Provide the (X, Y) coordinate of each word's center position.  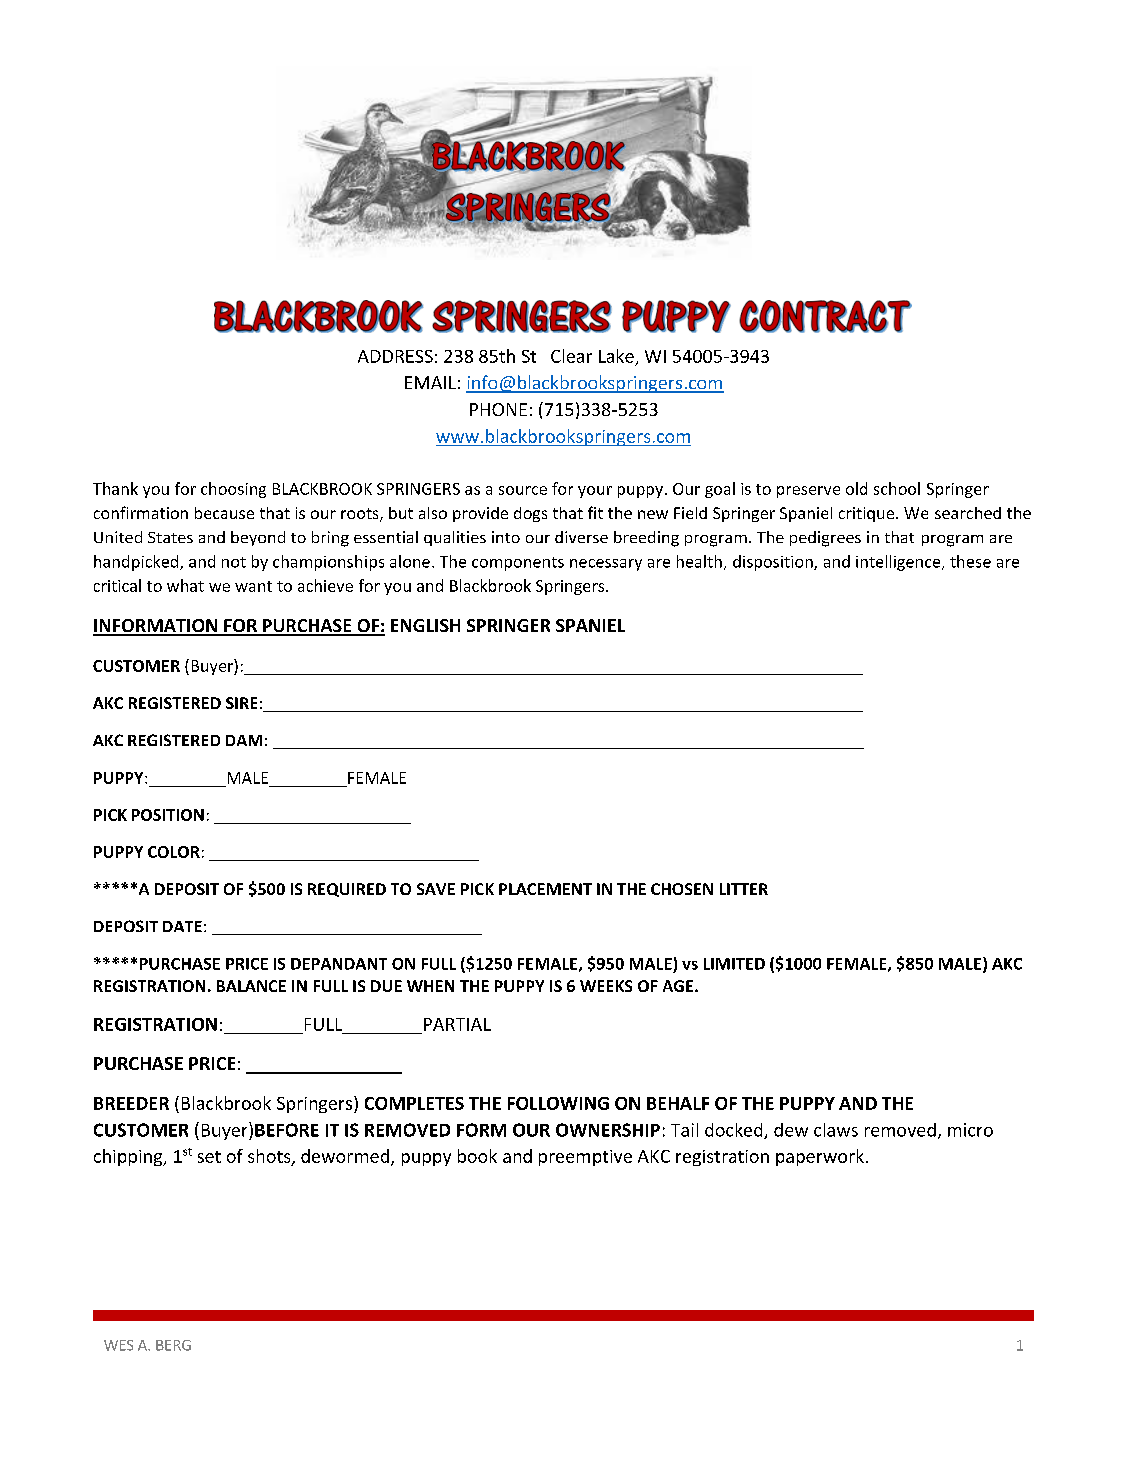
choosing (233, 490)
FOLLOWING (558, 1103)
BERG (173, 1345)
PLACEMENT (545, 889)
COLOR (174, 852)
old (856, 488)
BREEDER (131, 1103)
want (253, 586)
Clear (571, 356)
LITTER (744, 889)
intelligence (899, 563)
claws (836, 1130)
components (518, 564)
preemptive (585, 1158)
